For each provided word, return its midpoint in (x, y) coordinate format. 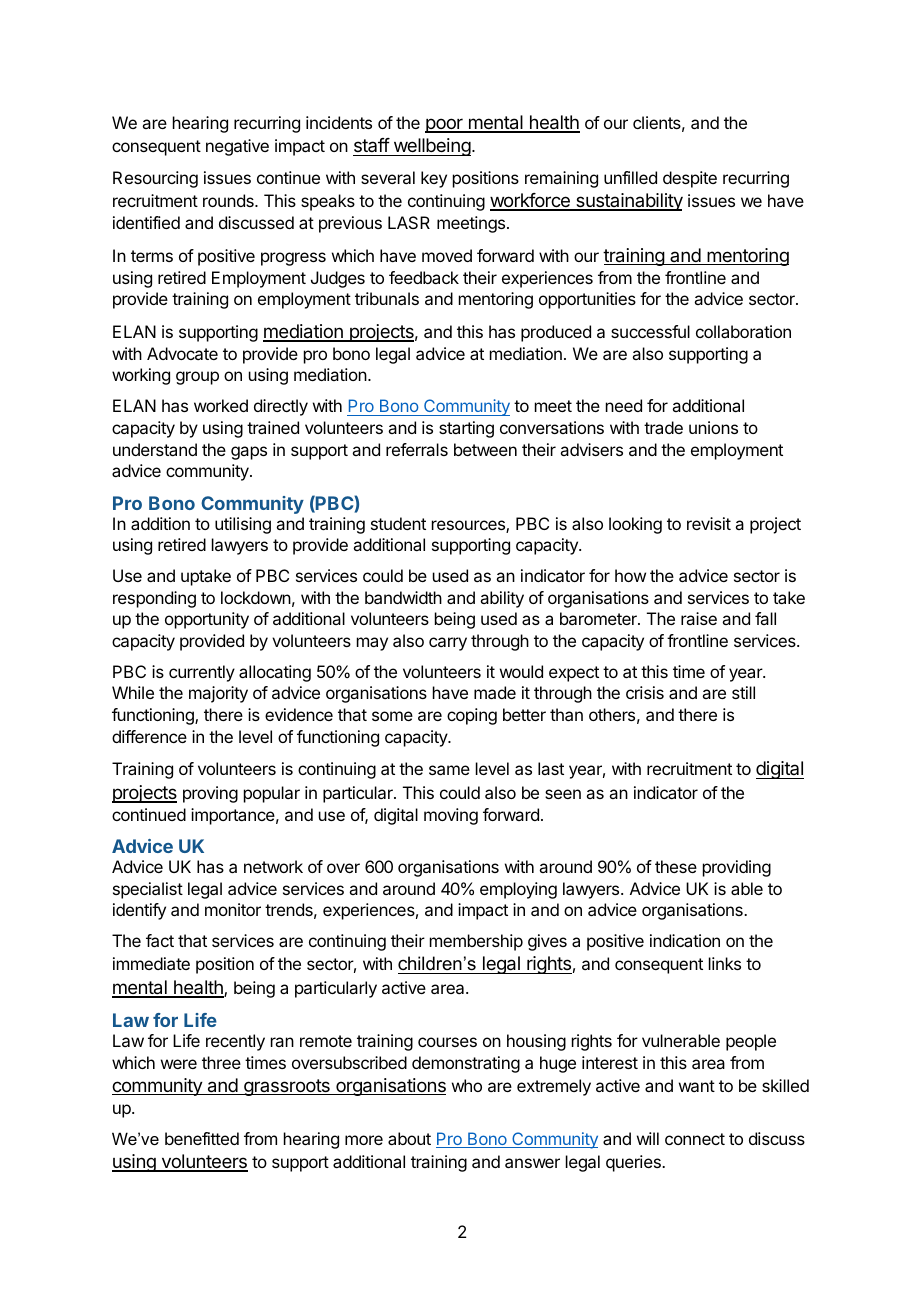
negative (237, 147)
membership (476, 942)
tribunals (387, 298)
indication (685, 940)
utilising (243, 525)
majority (218, 694)
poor (445, 125)
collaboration (743, 331)
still (743, 692)
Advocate (182, 353)
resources (469, 526)
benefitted (202, 1138)
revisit (709, 523)
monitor (233, 909)
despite (690, 179)
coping (472, 716)
